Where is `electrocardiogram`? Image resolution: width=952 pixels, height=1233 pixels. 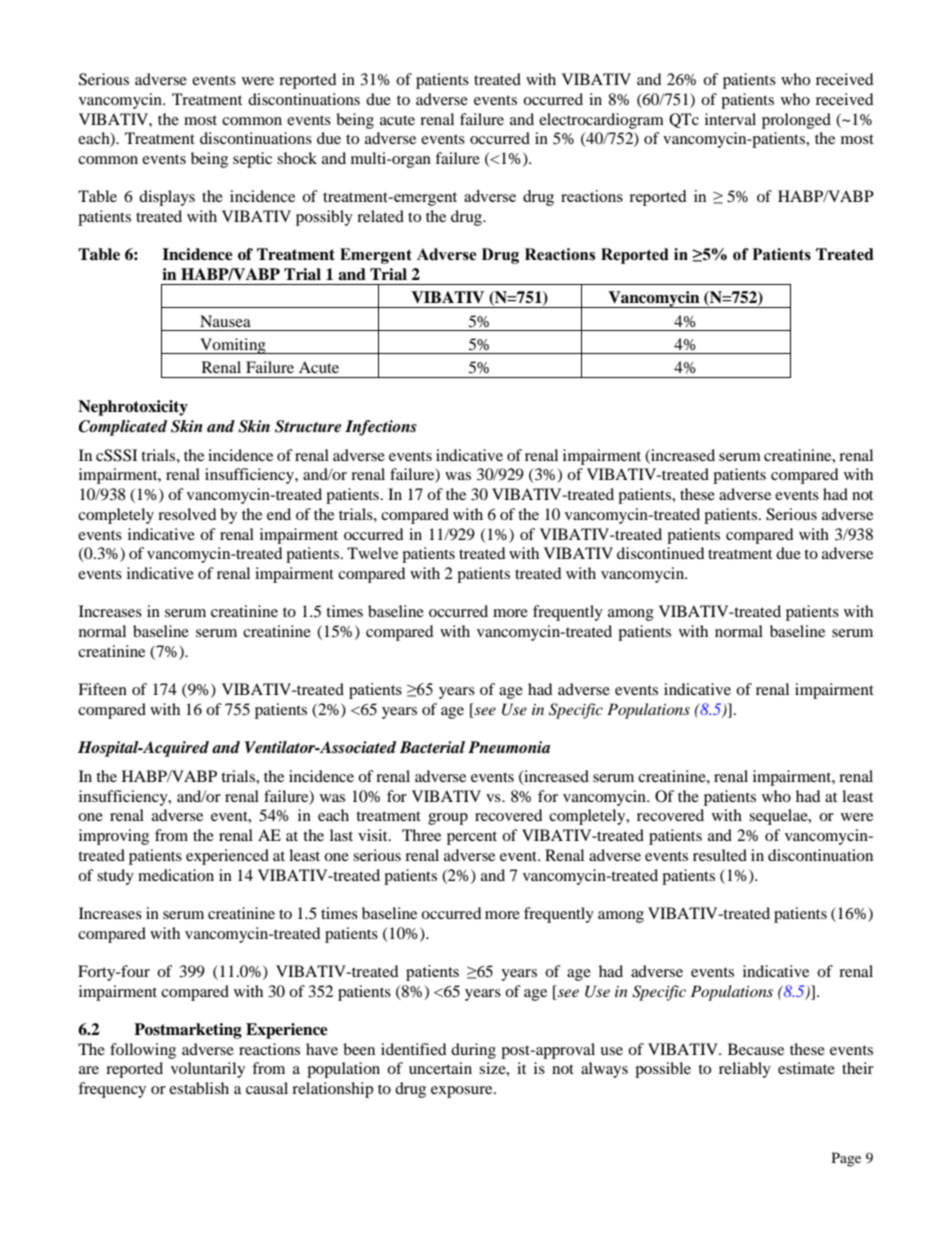
electrocardiogram is located at coordinates (601, 121).
